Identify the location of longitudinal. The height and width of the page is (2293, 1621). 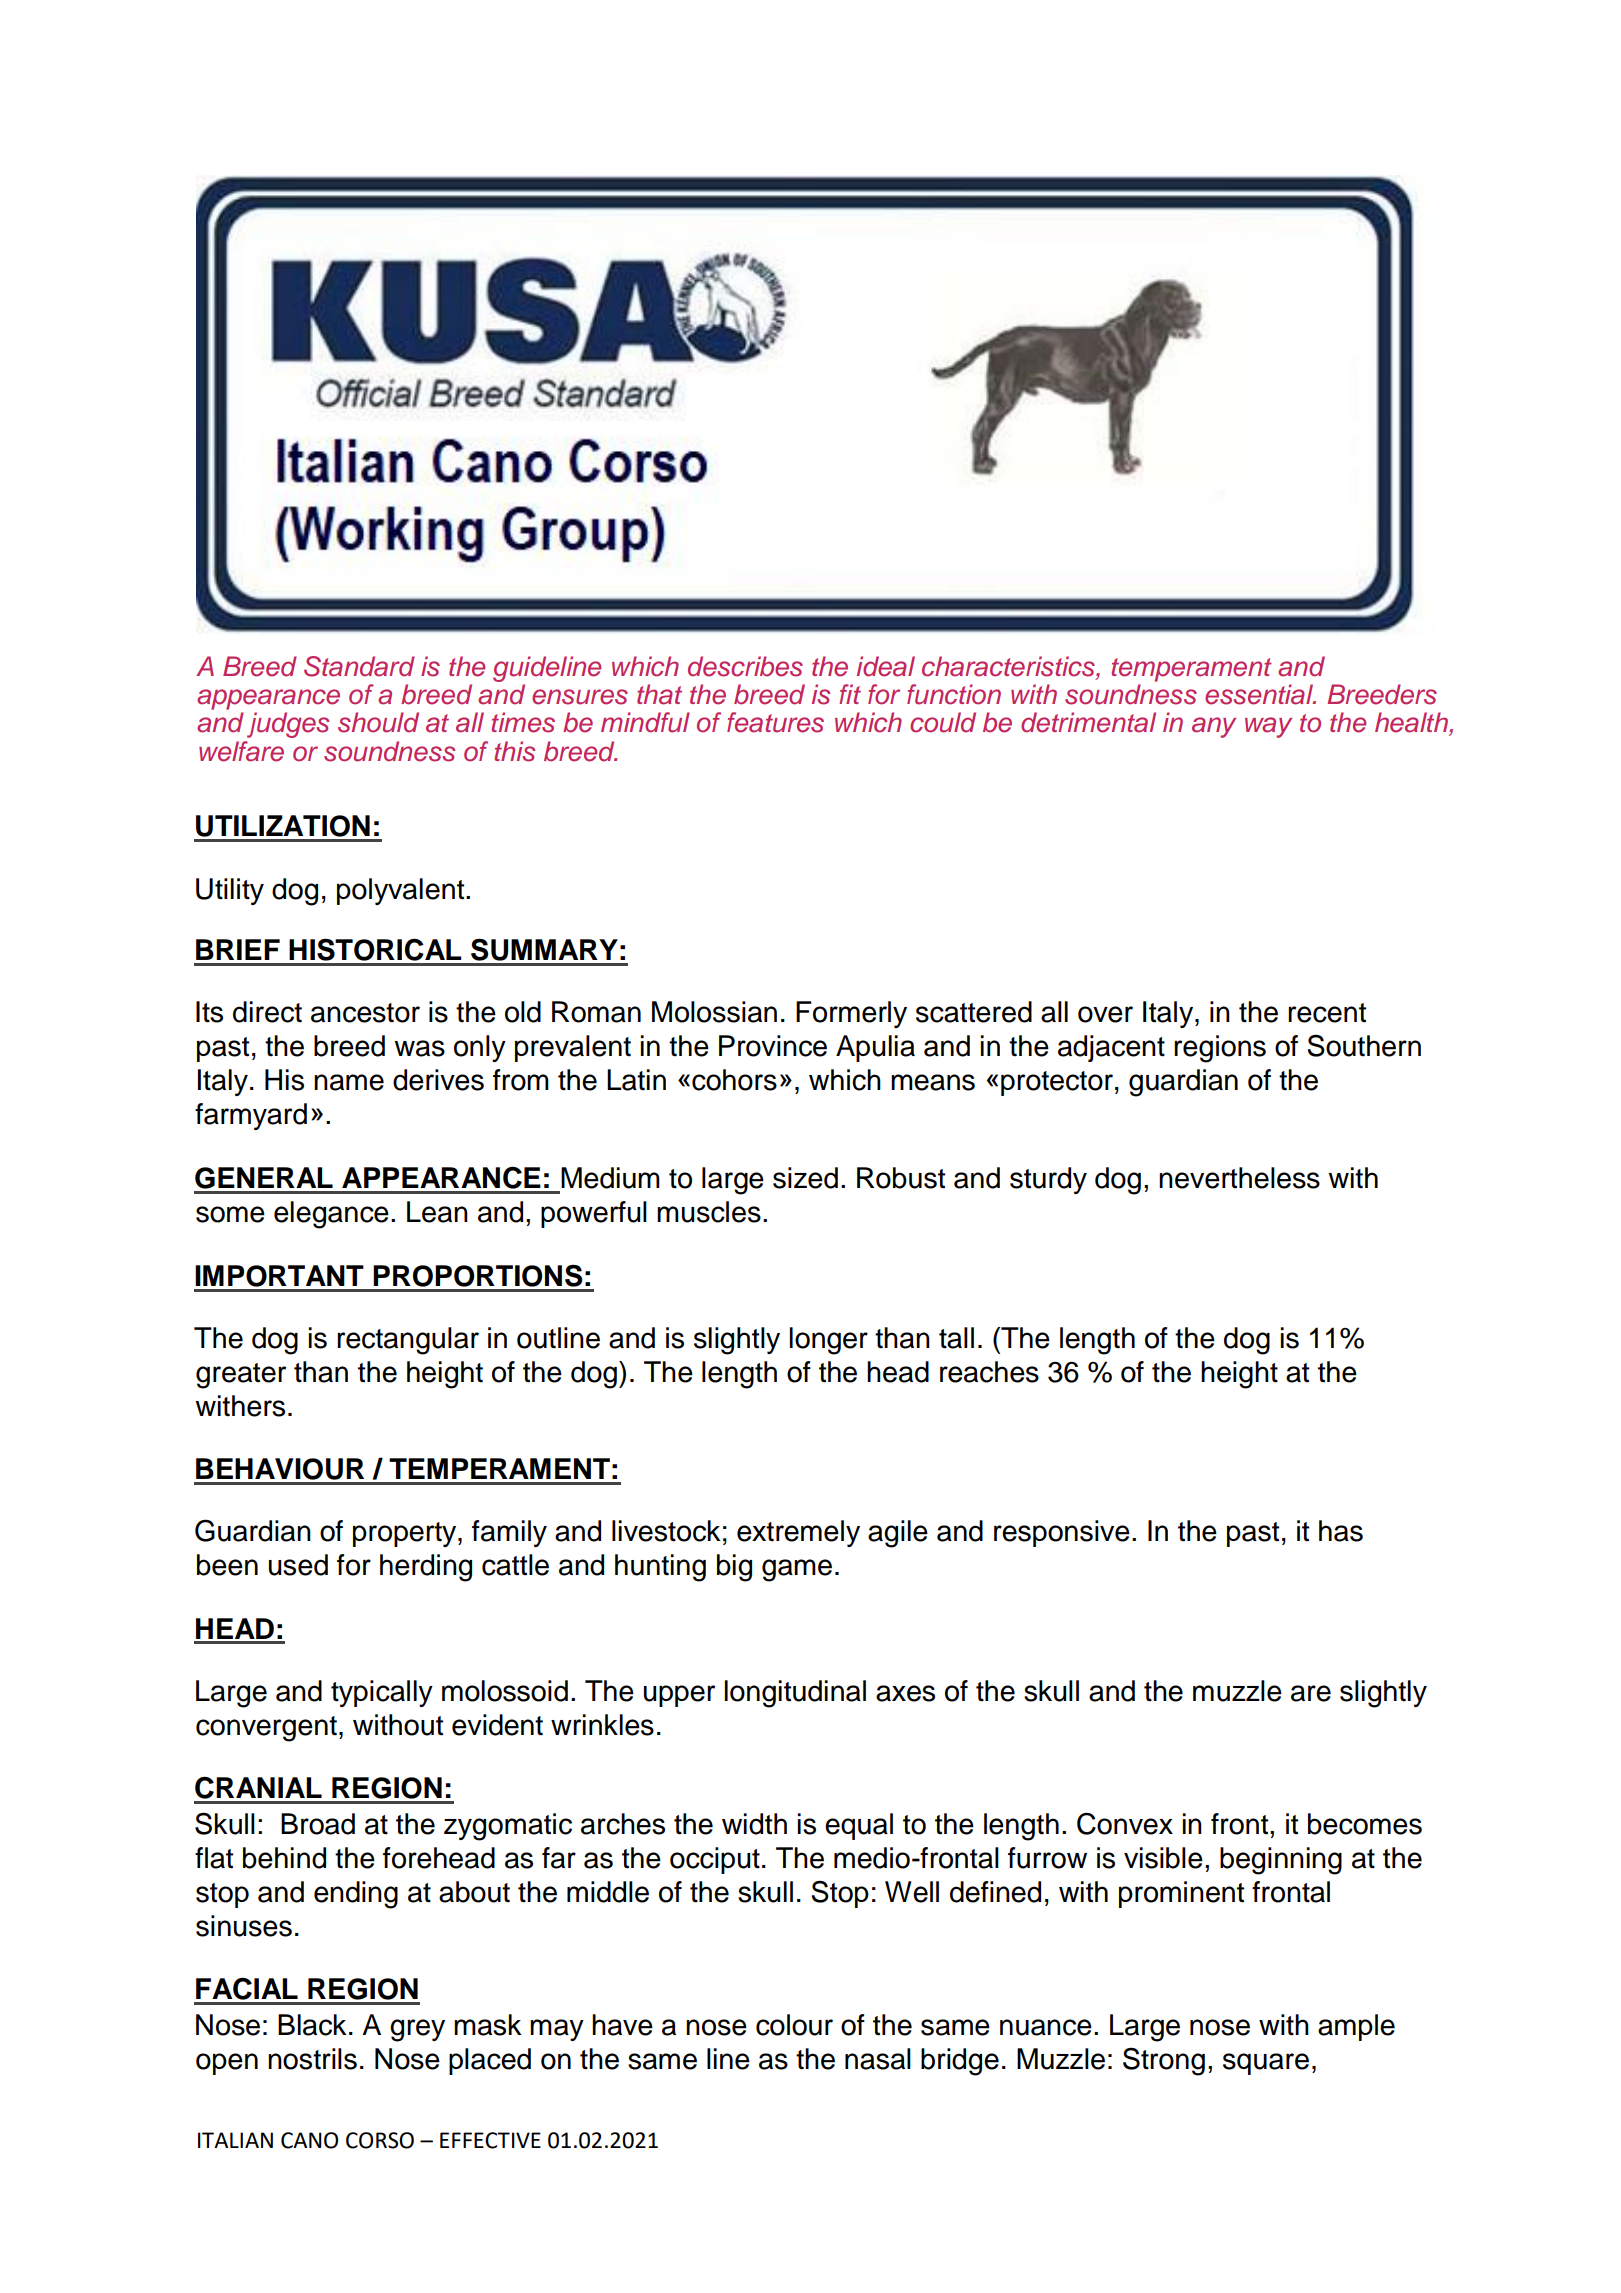
(795, 1694).
